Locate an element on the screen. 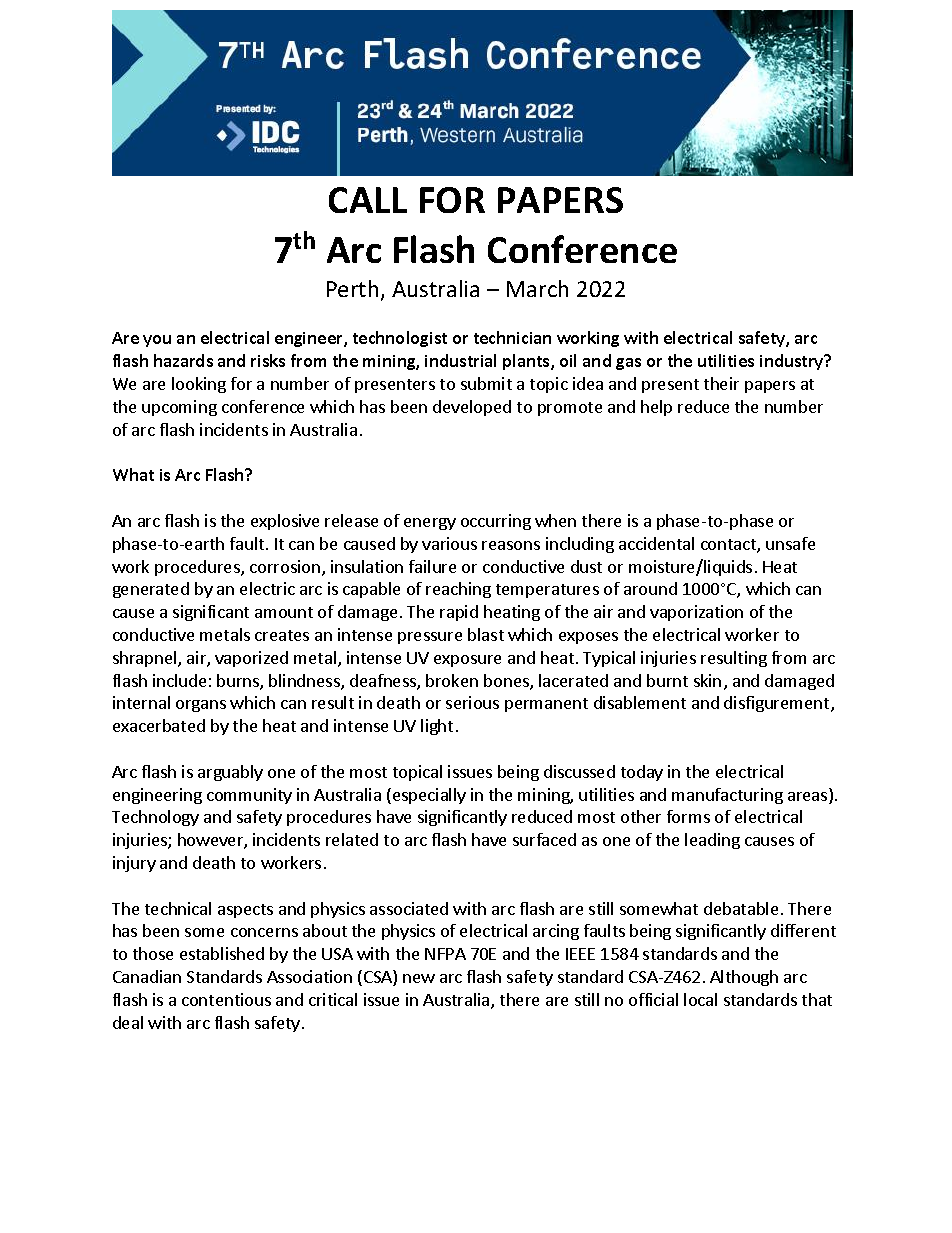  March is located at coordinates (537, 288).
